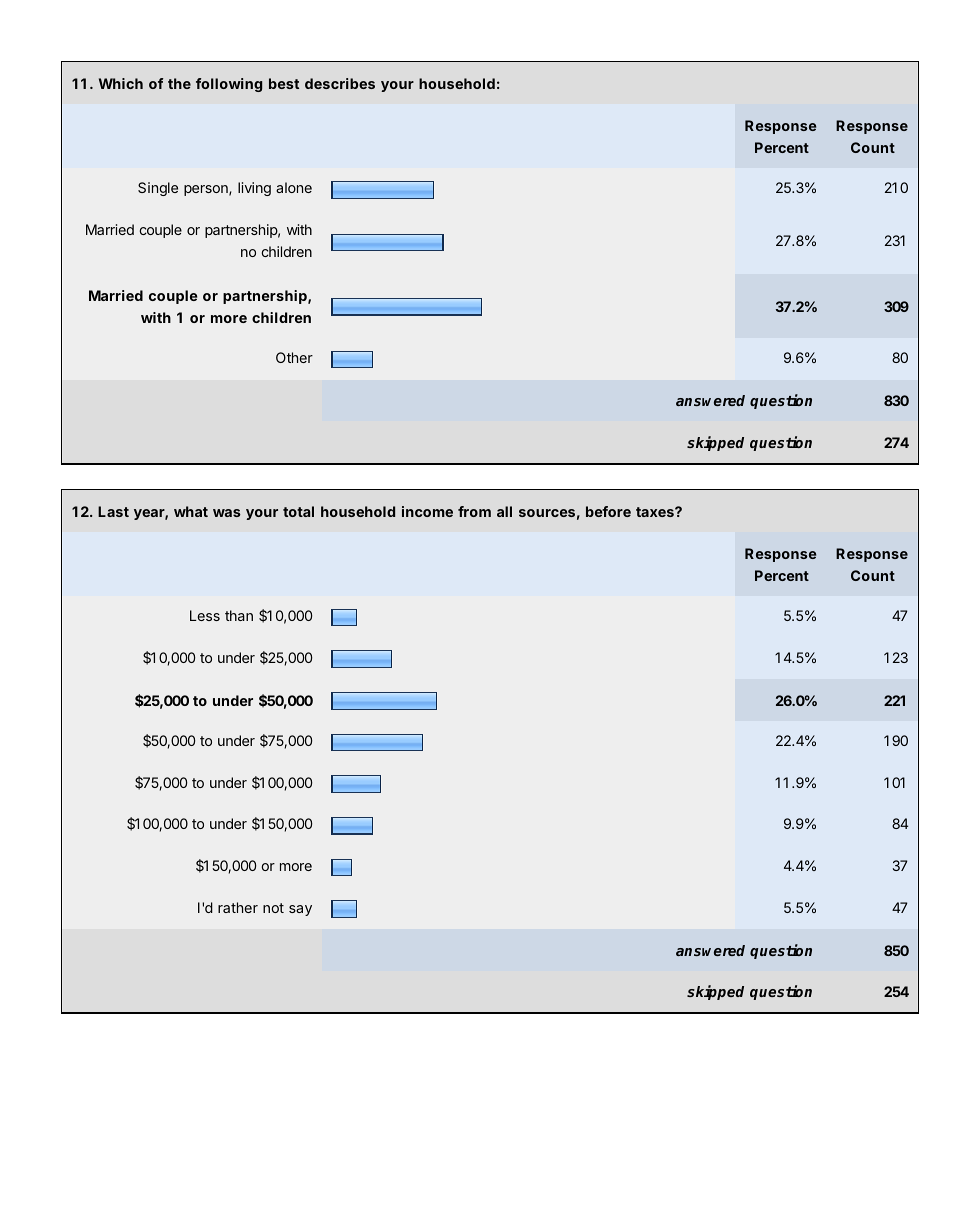  Describe the element at coordinates (298, 511) in the document. I see `total` at that location.
